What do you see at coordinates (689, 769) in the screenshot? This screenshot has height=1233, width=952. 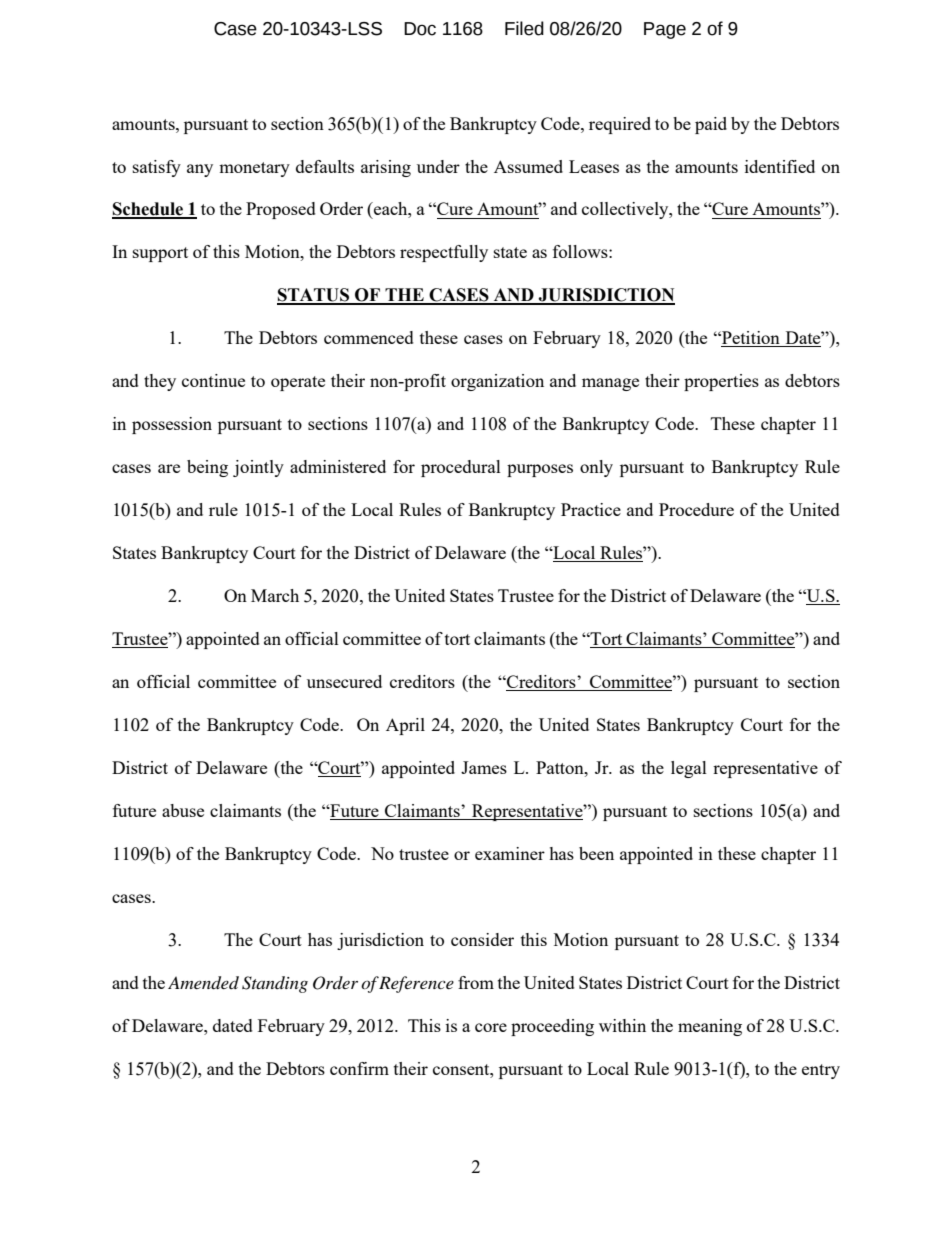 I see `legal` at bounding box center [689, 769].
